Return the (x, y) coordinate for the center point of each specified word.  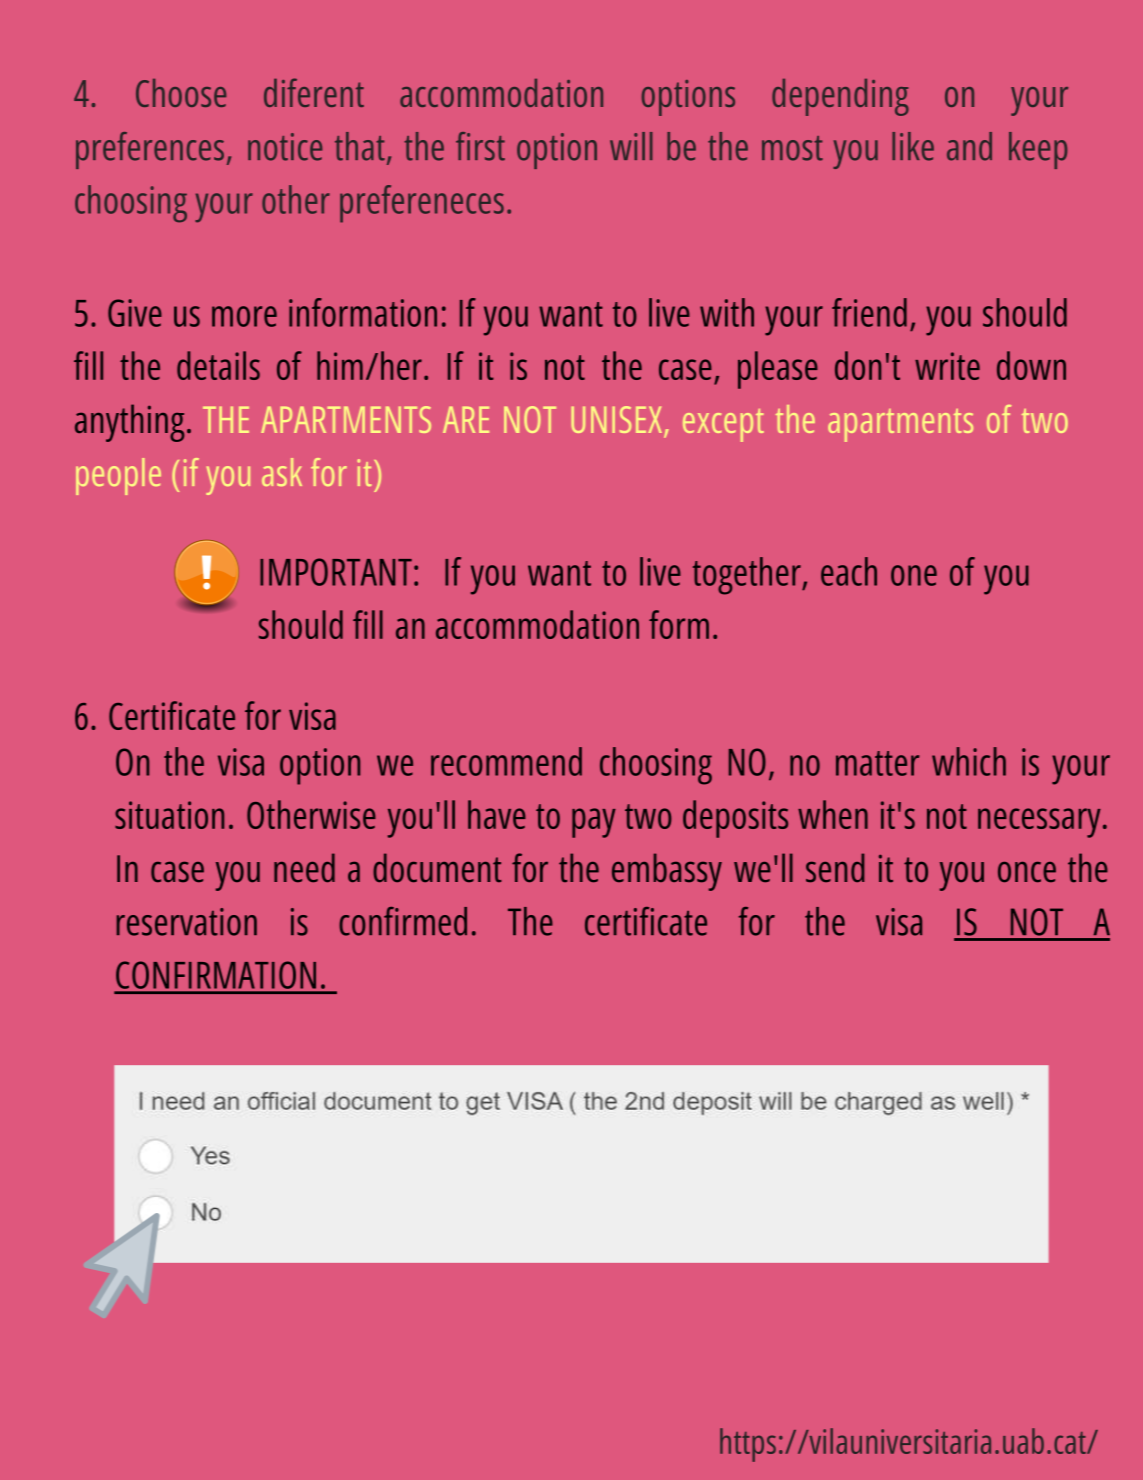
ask (282, 472)
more (244, 316)
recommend (506, 761)
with (727, 312)
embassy (667, 872)
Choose (181, 93)
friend (869, 312)
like (913, 146)
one (914, 575)
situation (169, 815)
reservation (187, 922)
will (631, 146)
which (969, 761)
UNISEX (616, 419)
